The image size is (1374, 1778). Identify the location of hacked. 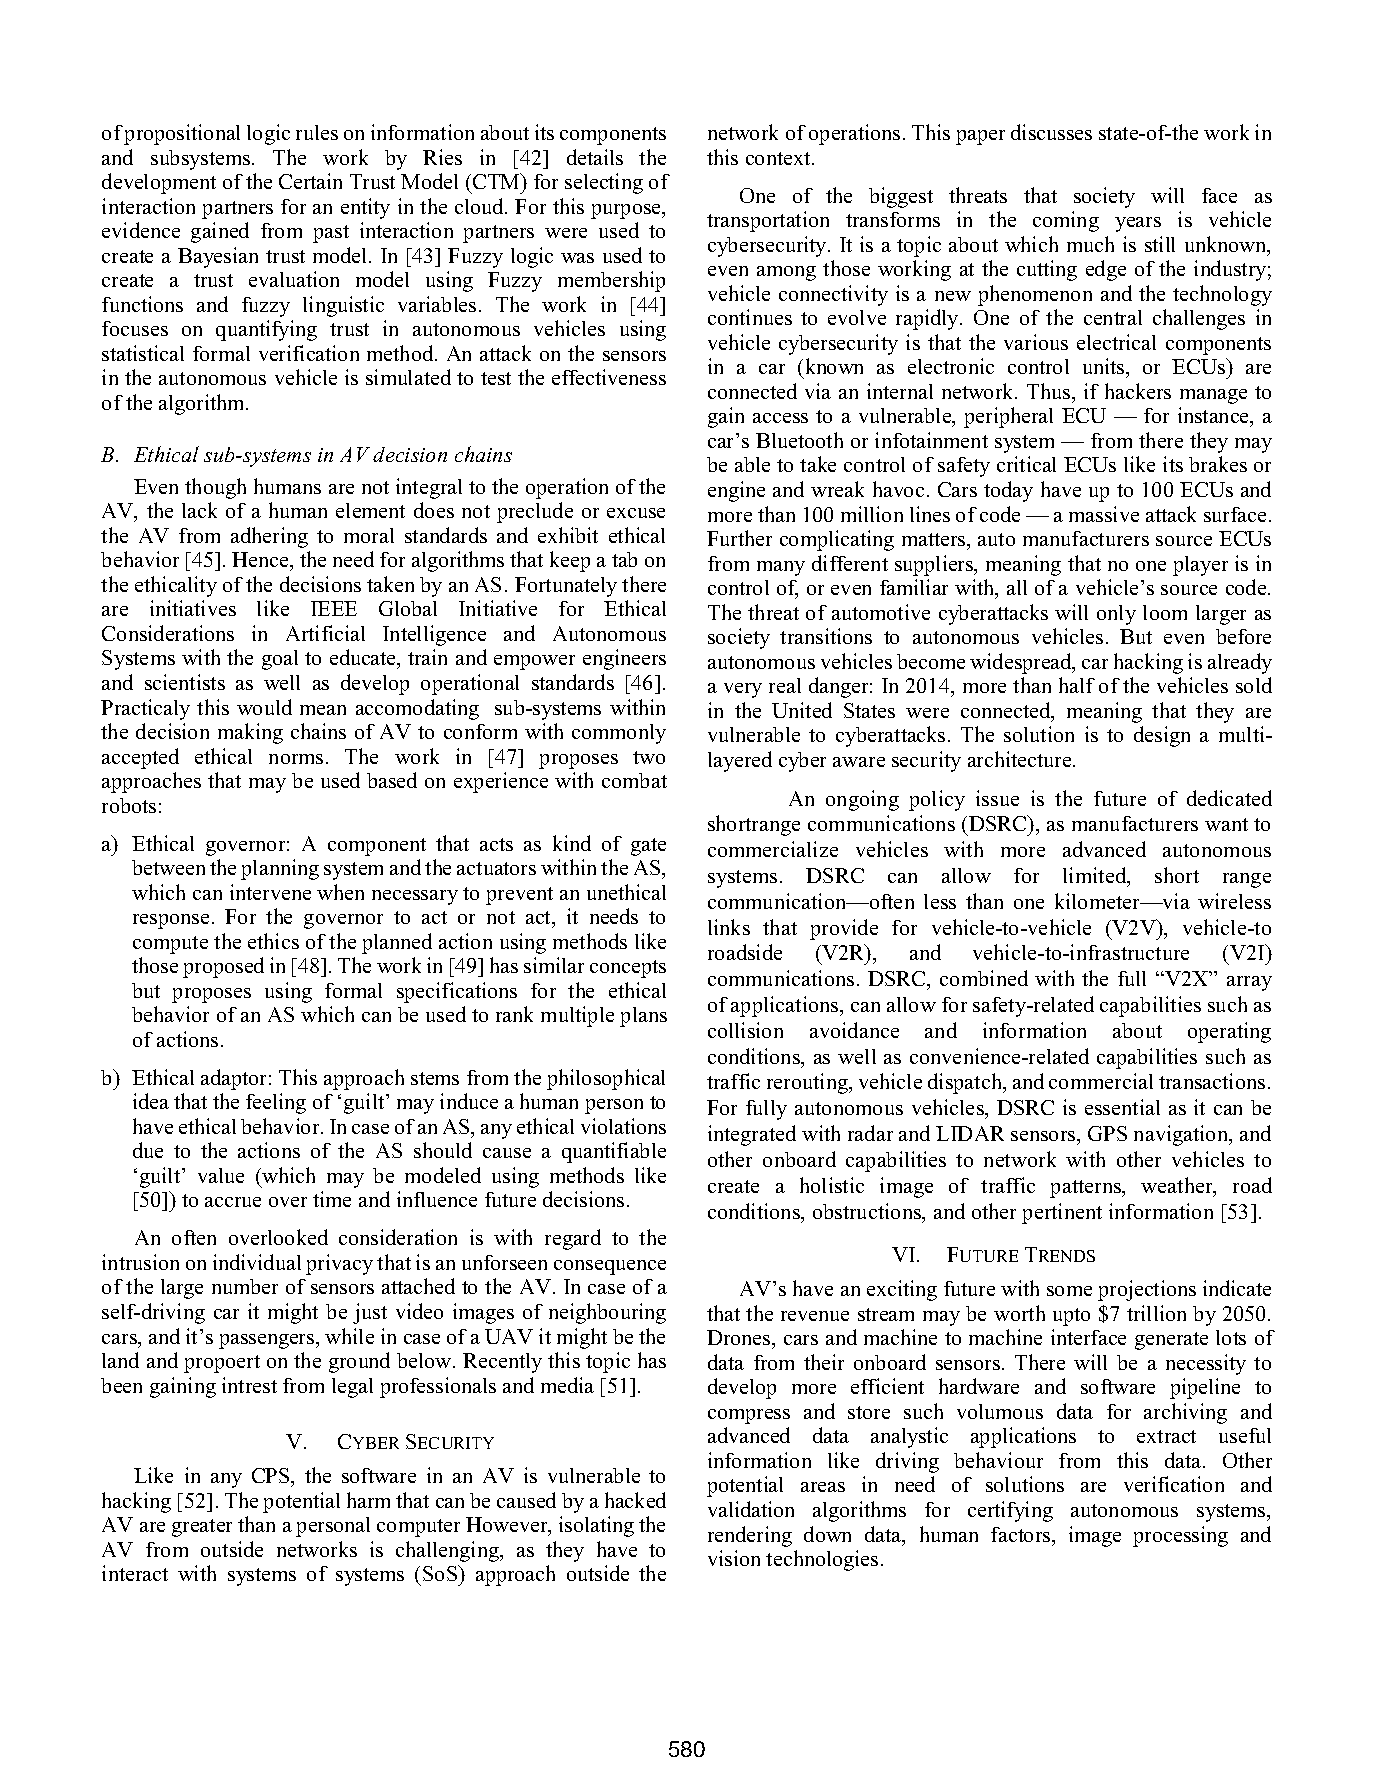
(635, 1500).
